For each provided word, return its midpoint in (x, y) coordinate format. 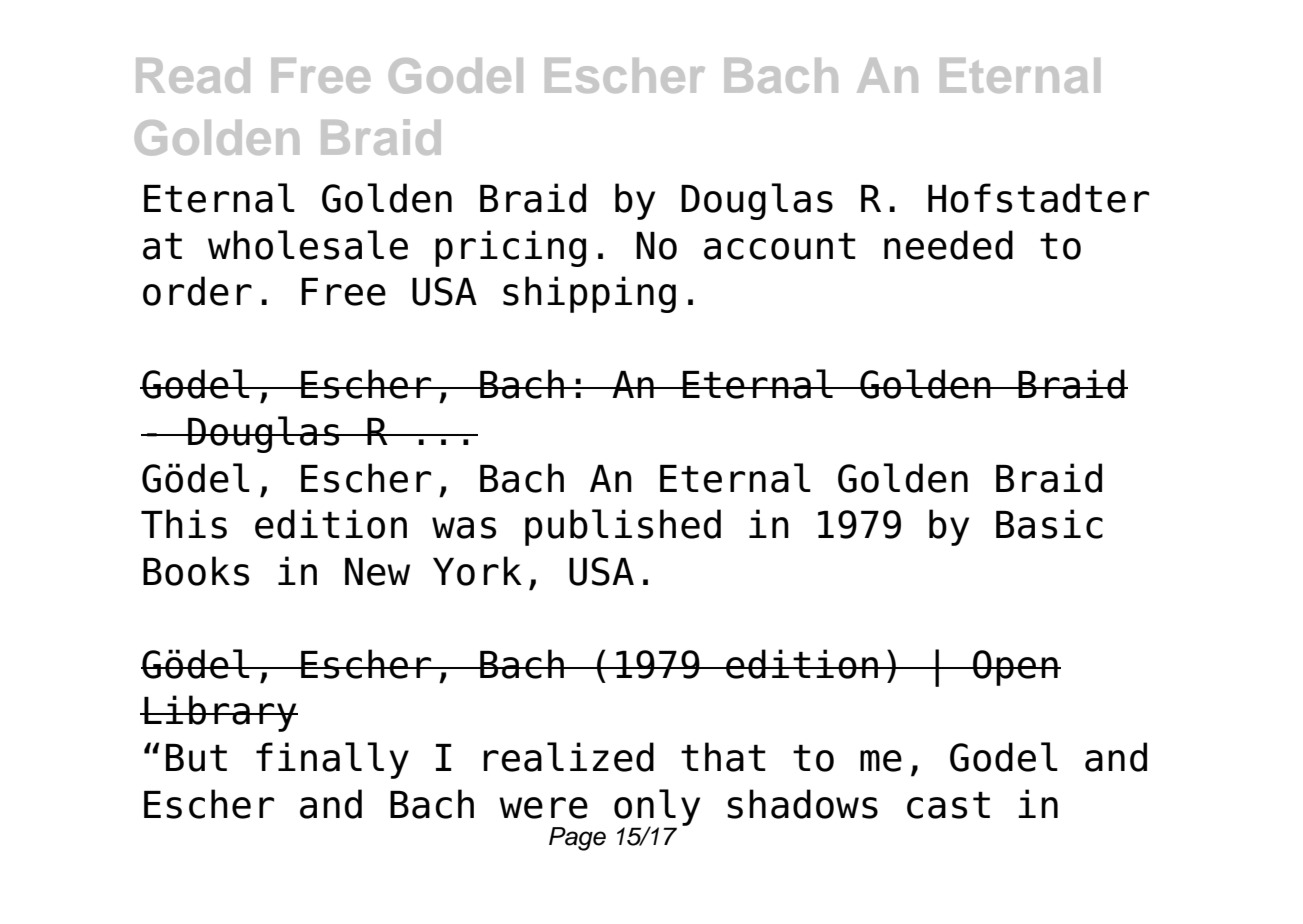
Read (193, 75)
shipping (589, 294)
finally (332, 760)
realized (568, 757)
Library (220, 713)
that (723, 757)
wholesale (308, 245)
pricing (510, 248)
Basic (1049, 524)
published (623, 527)
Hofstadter (1038, 198)
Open (1015, 668)
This (184, 524)
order (197, 291)
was (464, 528)
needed (948, 245)
